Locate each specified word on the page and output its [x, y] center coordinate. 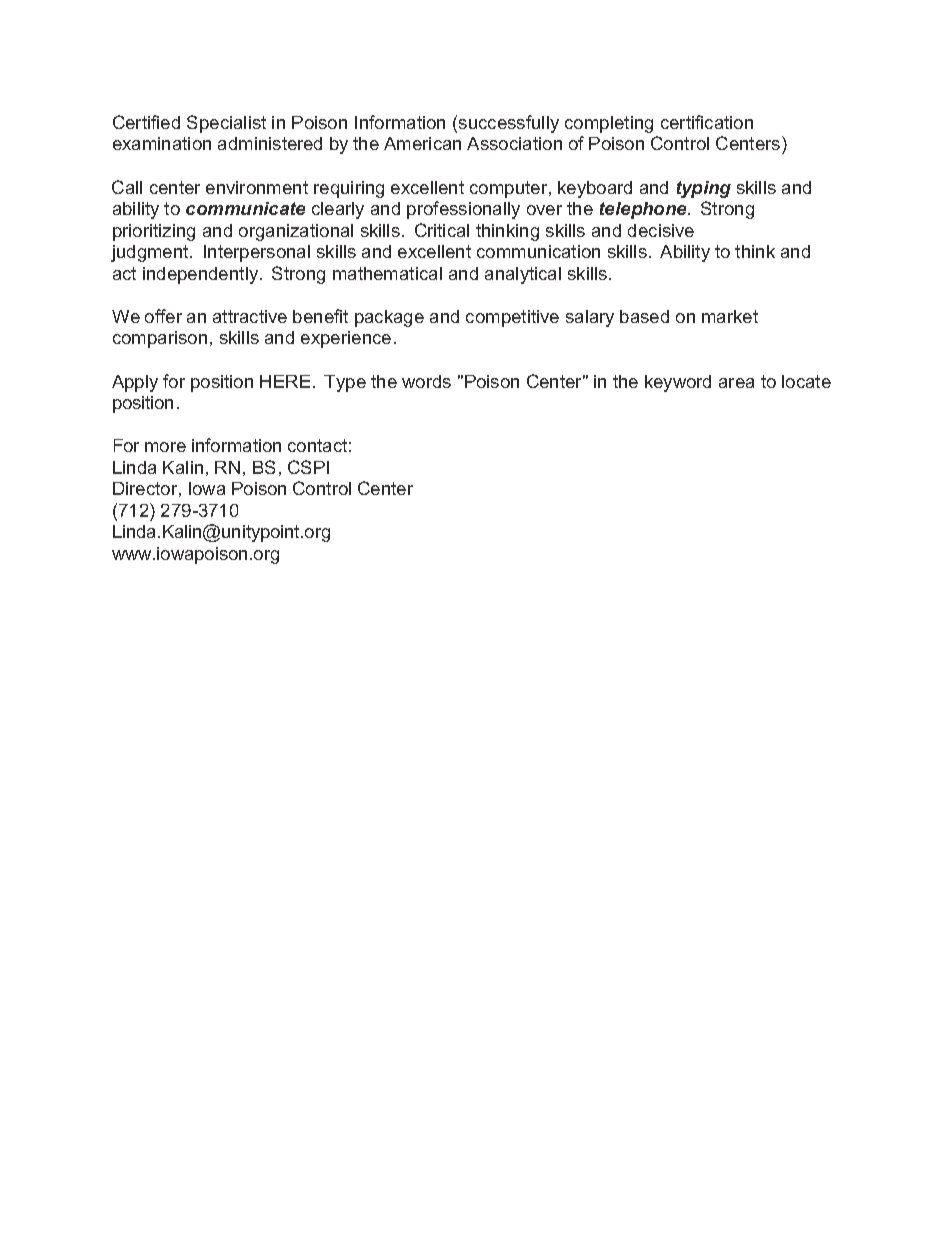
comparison [160, 339]
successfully [509, 124]
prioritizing [154, 232]
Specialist [226, 124]
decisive [661, 230]
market [730, 316]
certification [707, 122]
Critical [442, 230]
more [165, 447]
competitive [512, 318]
